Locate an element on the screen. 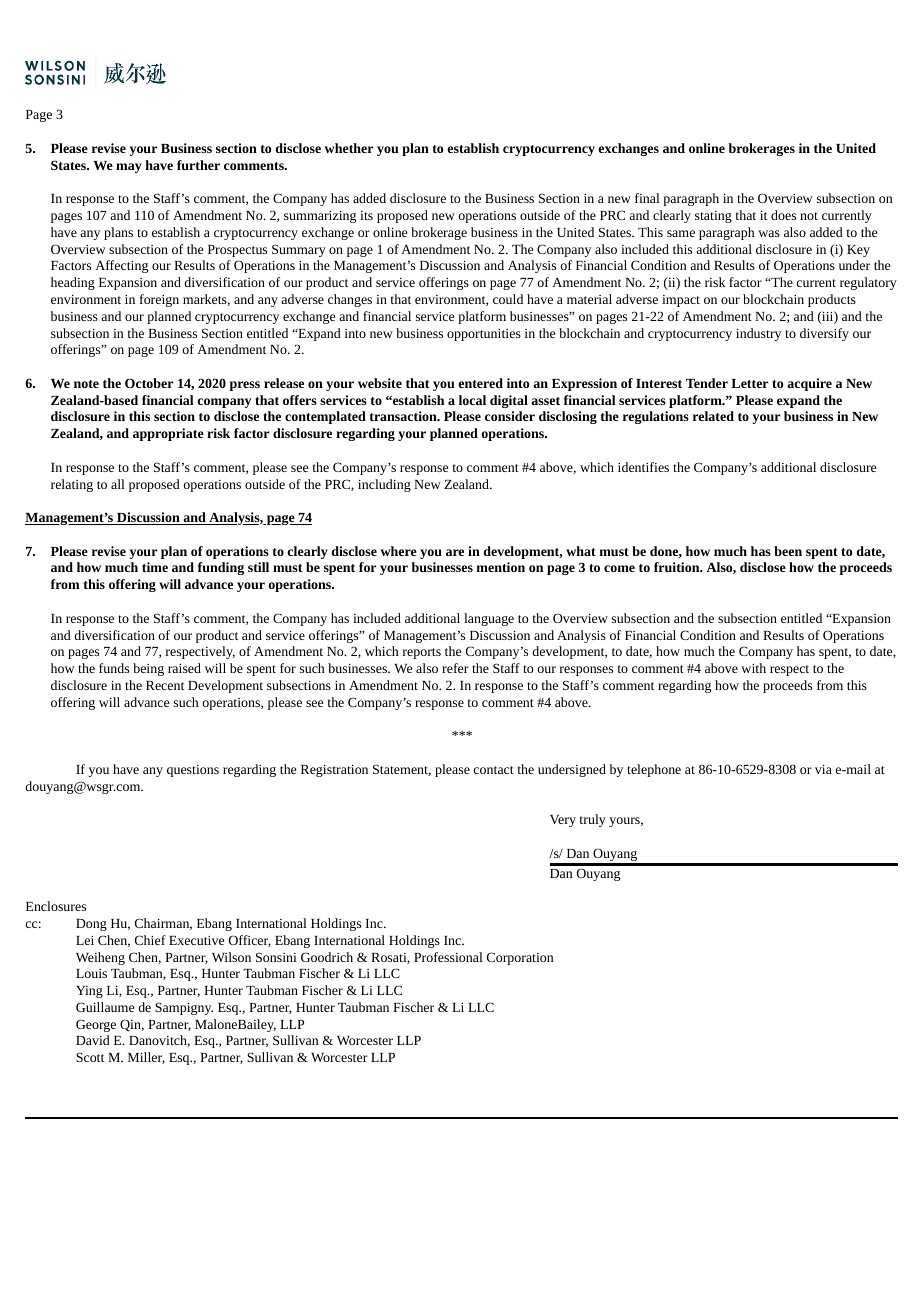  been is located at coordinates (788, 551).
